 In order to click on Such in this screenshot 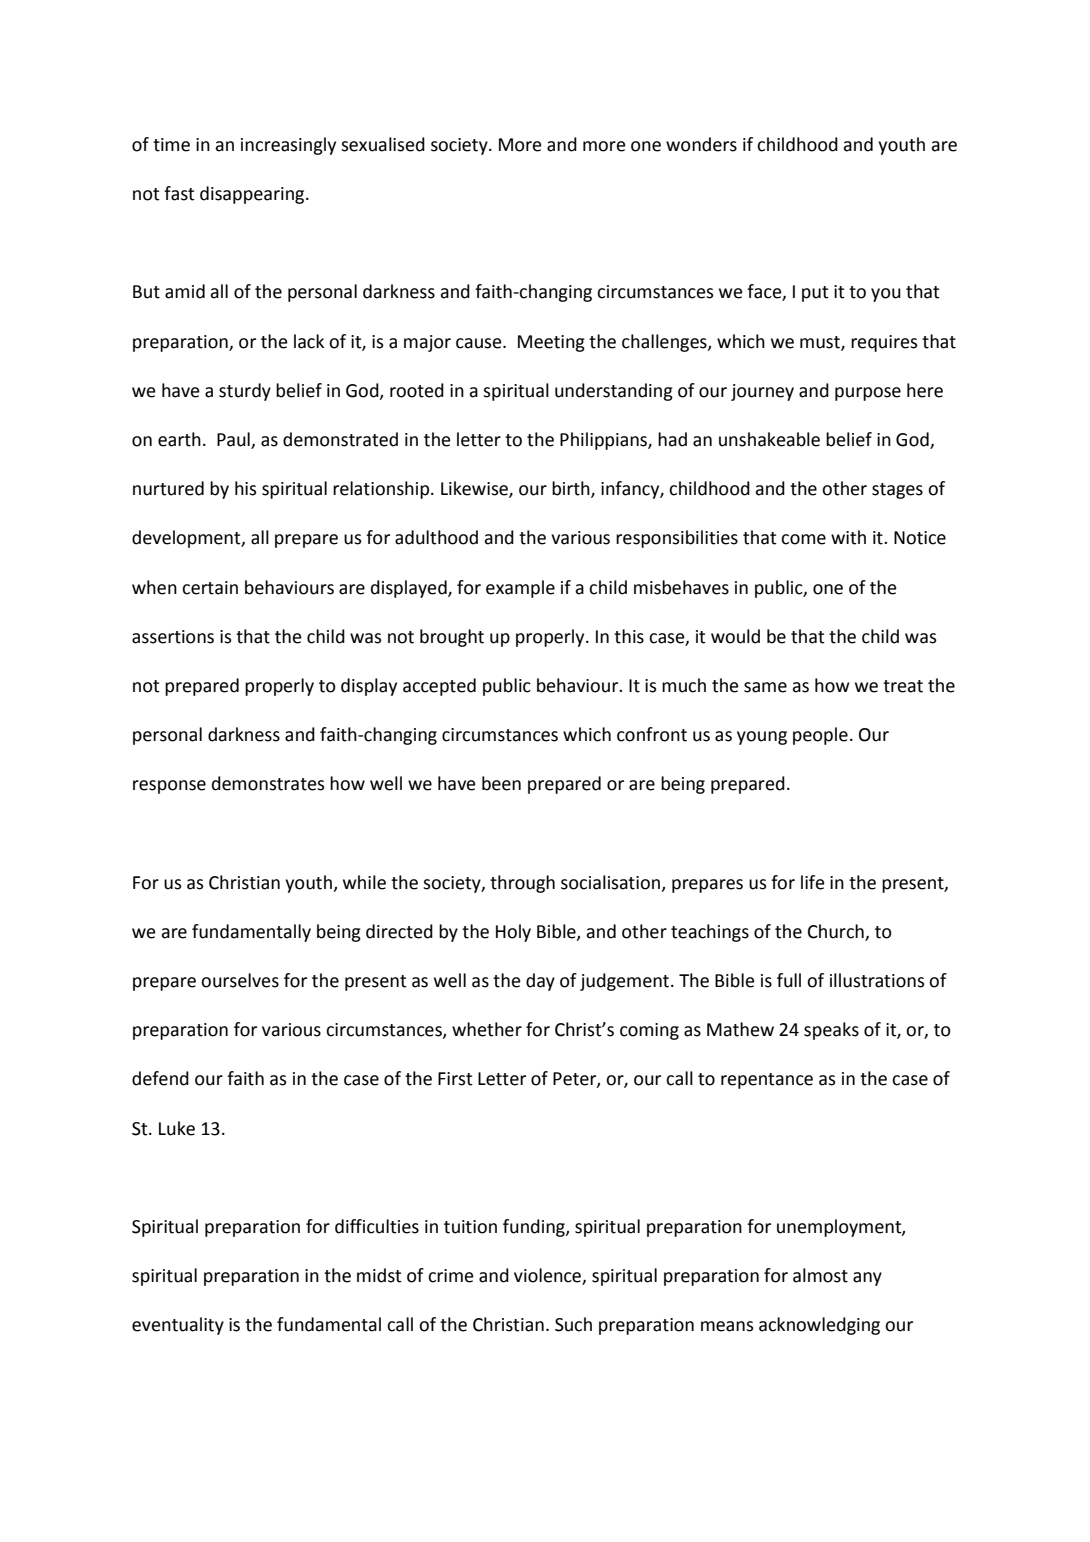, I will do `click(573, 1324)`.
